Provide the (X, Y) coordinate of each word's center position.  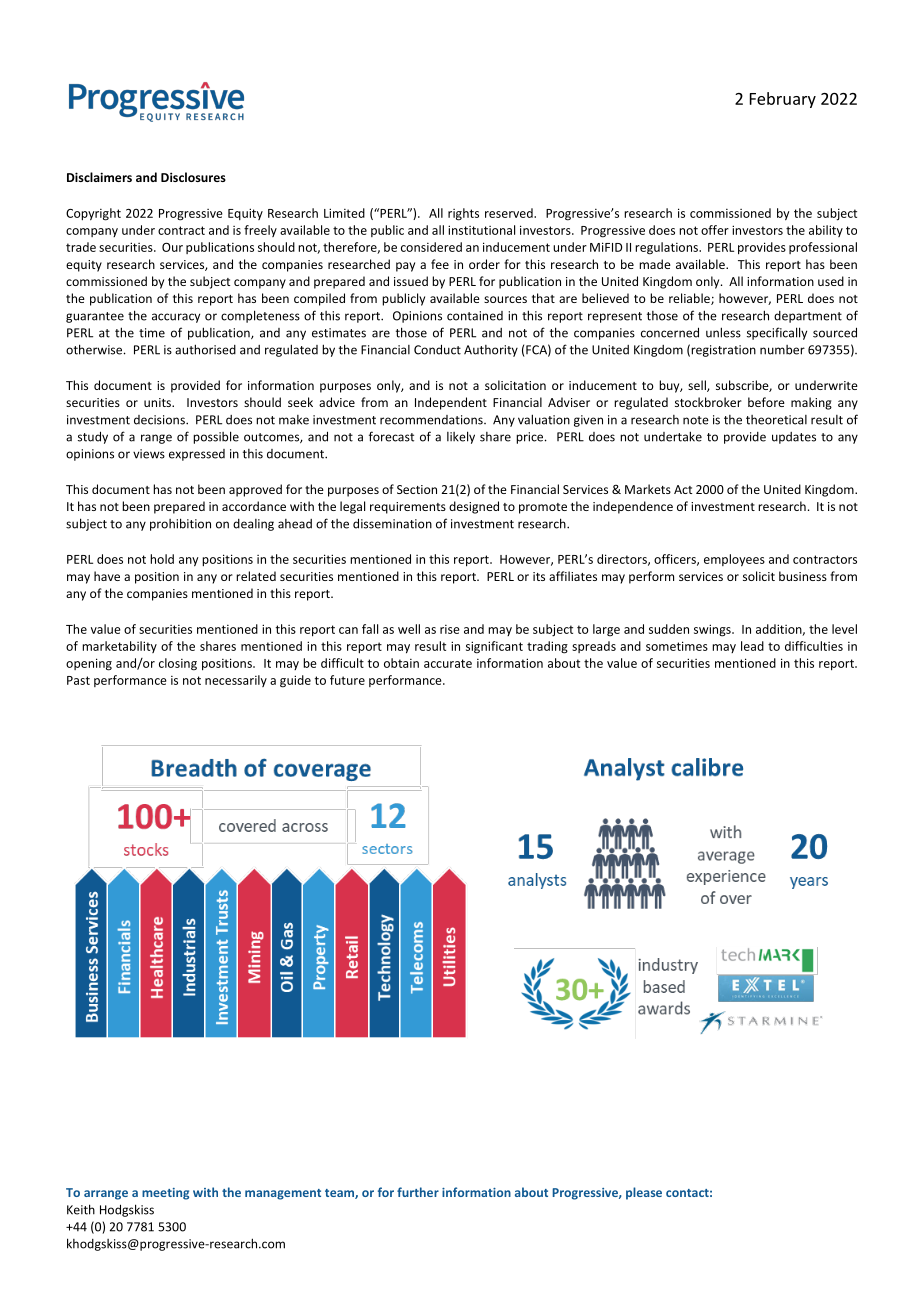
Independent (451, 403)
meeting (165, 1194)
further (418, 1192)
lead (752, 646)
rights (463, 214)
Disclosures (193, 177)
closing (178, 664)
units (158, 402)
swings (713, 630)
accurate (448, 663)
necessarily (236, 681)
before (766, 402)
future (347, 680)
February (783, 100)
